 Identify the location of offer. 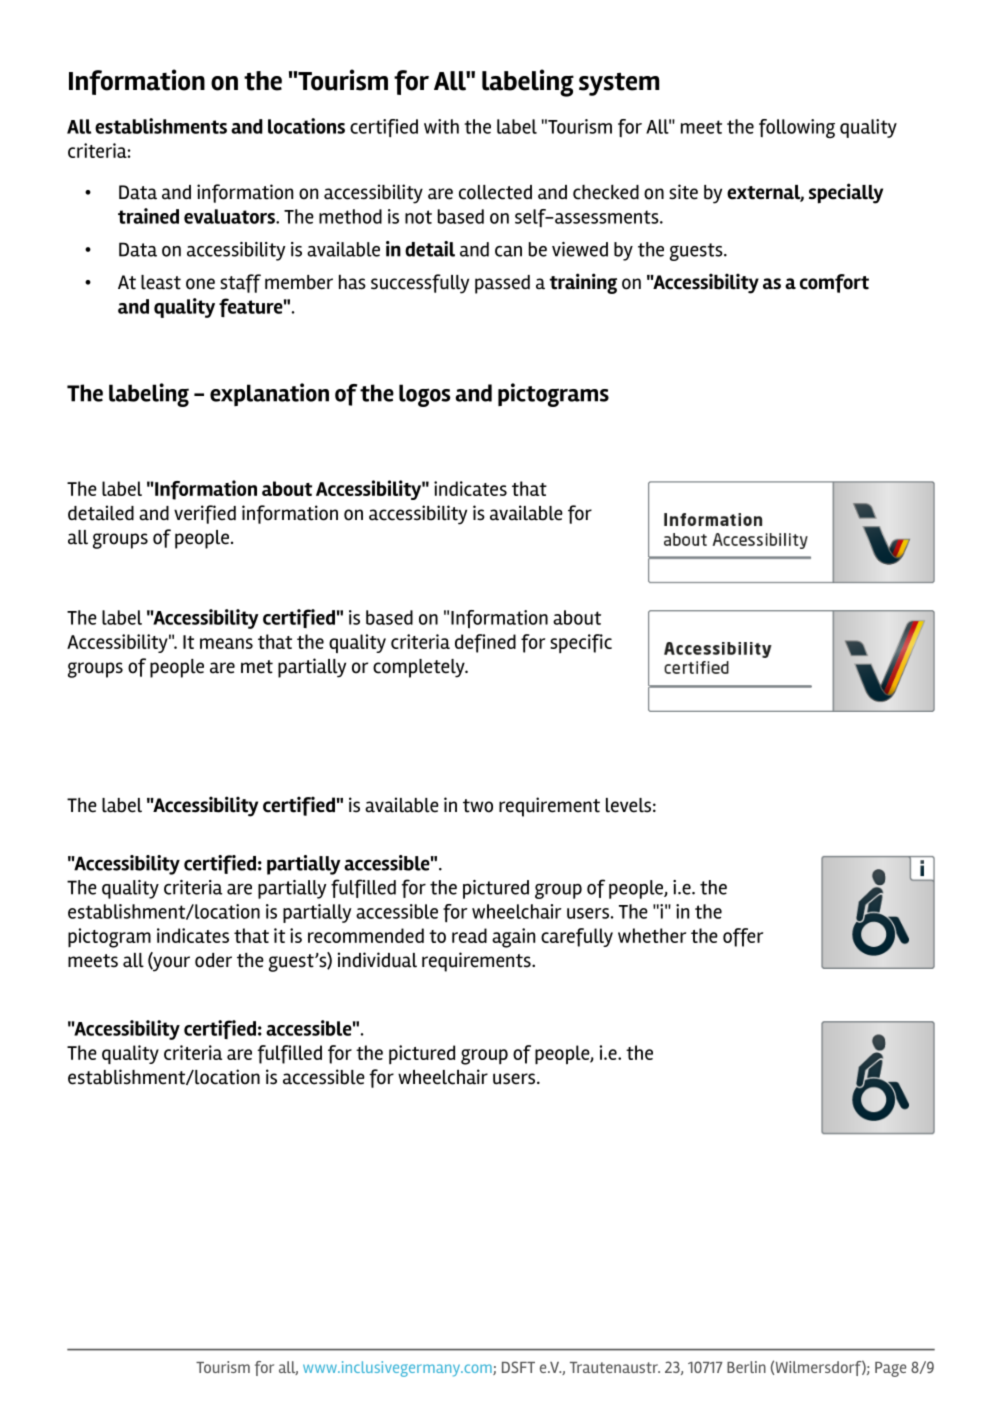
(743, 937).
